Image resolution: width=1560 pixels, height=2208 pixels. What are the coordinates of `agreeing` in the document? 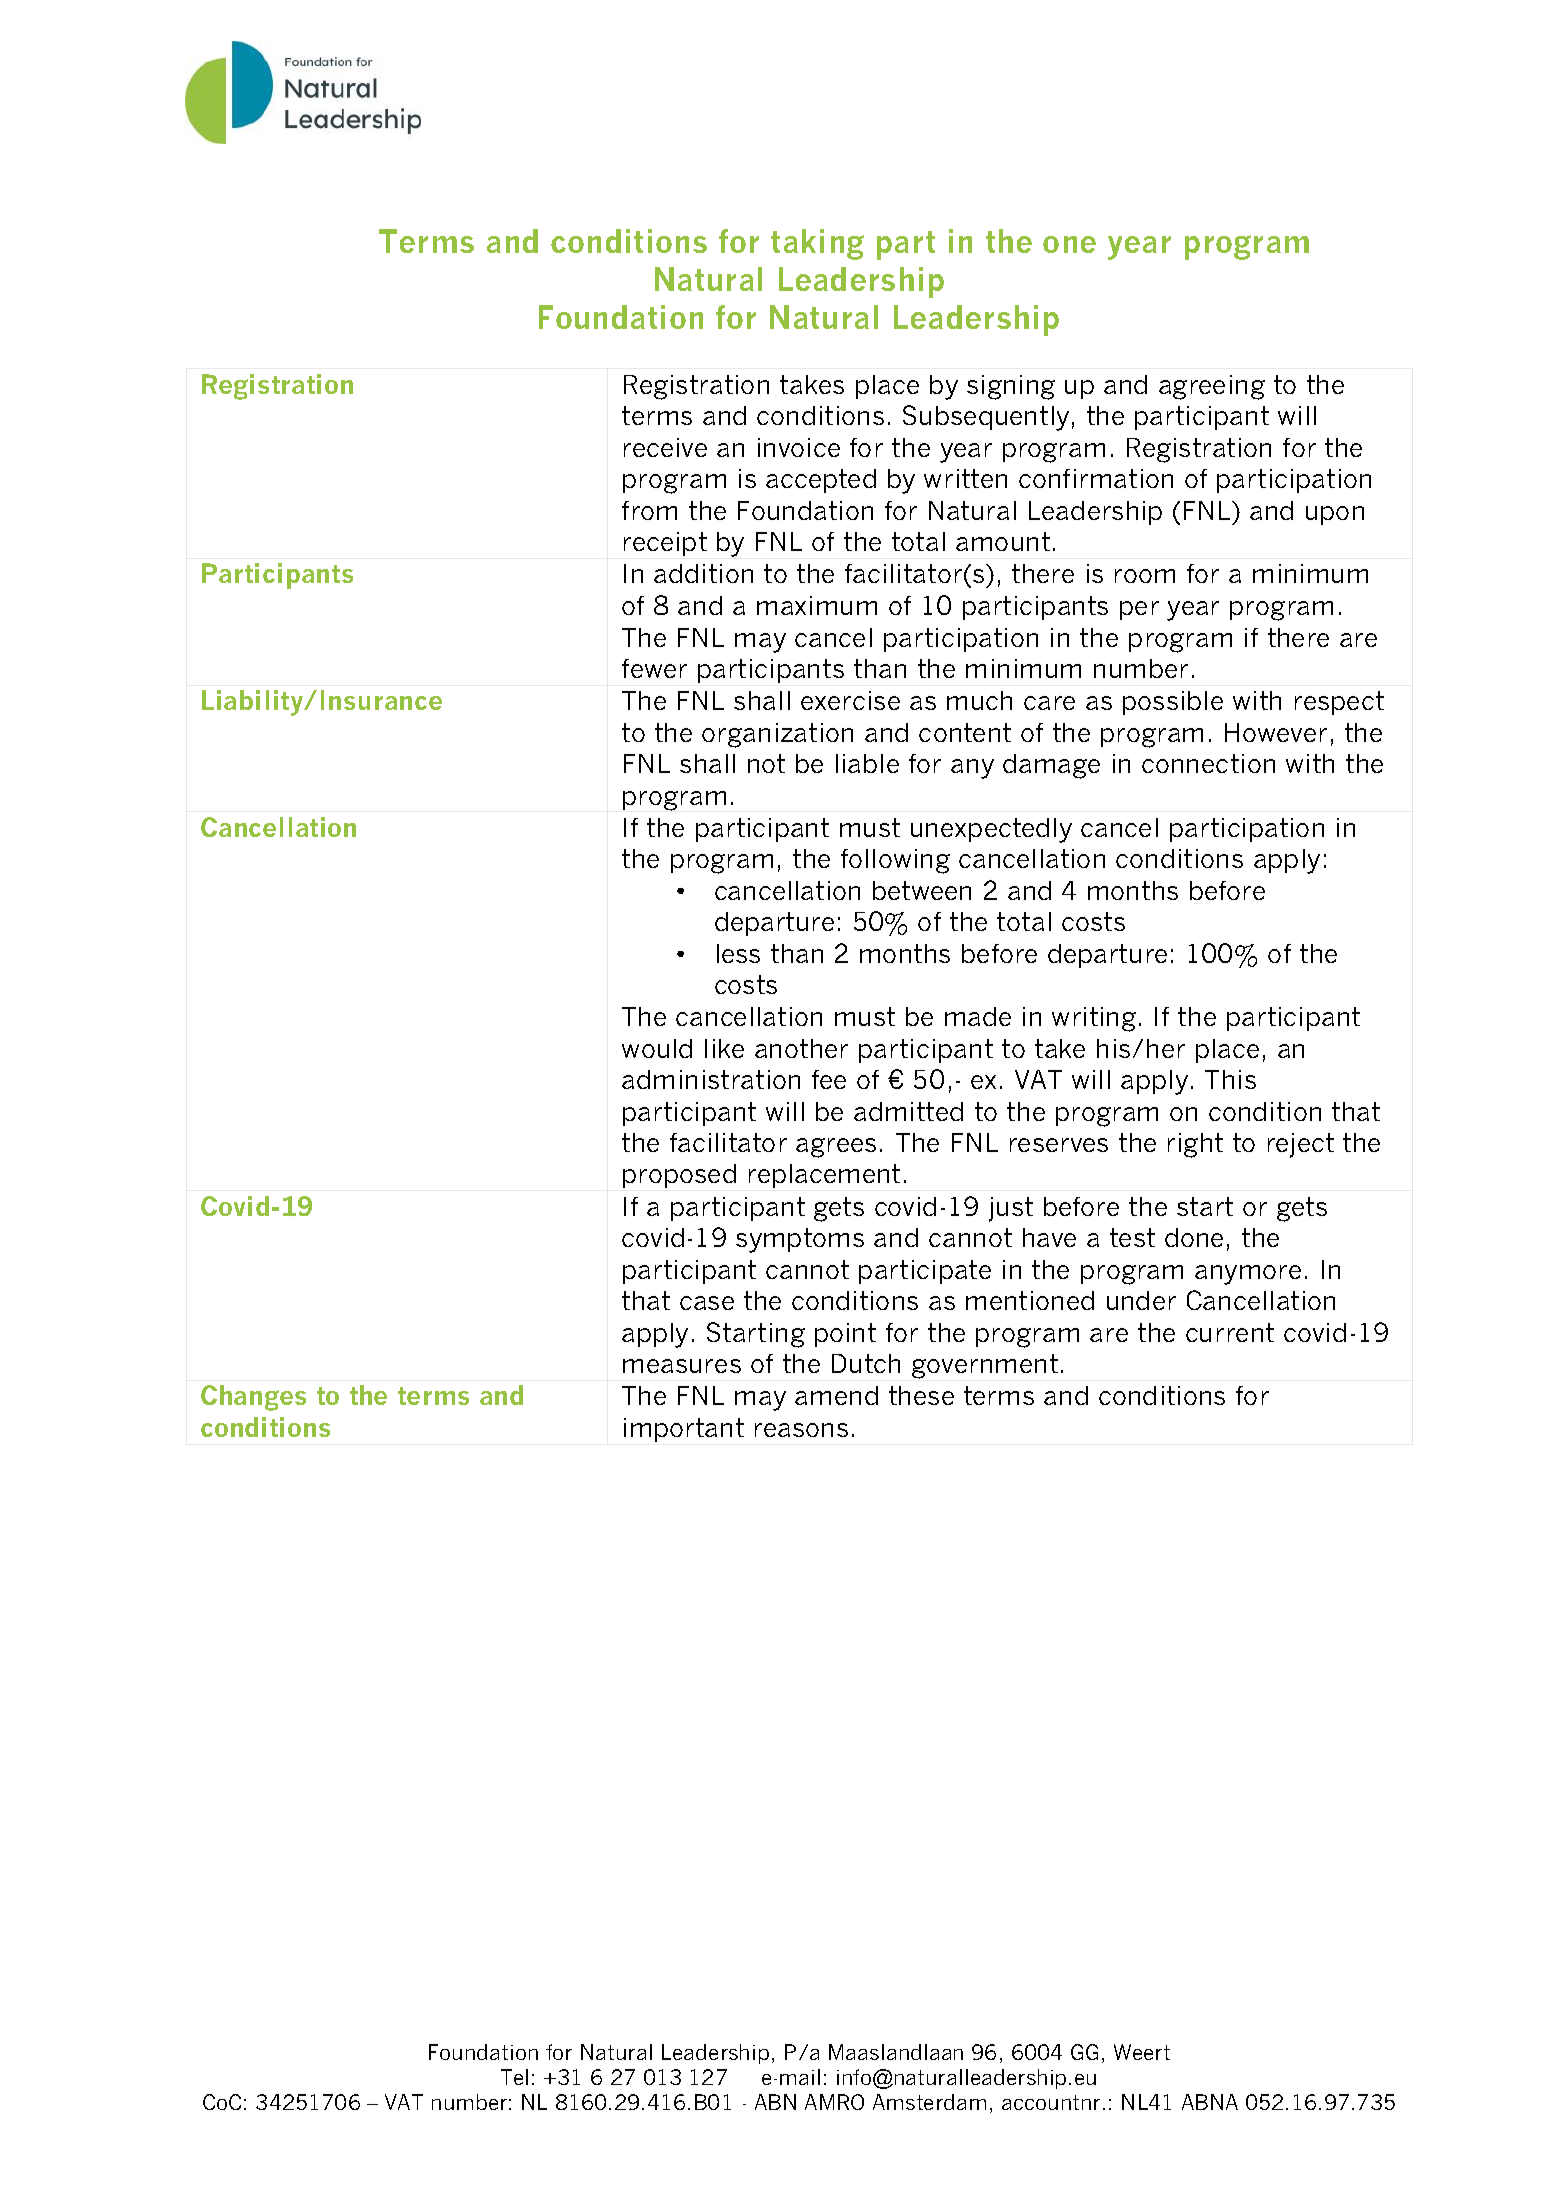 It's located at (1212, 387).
